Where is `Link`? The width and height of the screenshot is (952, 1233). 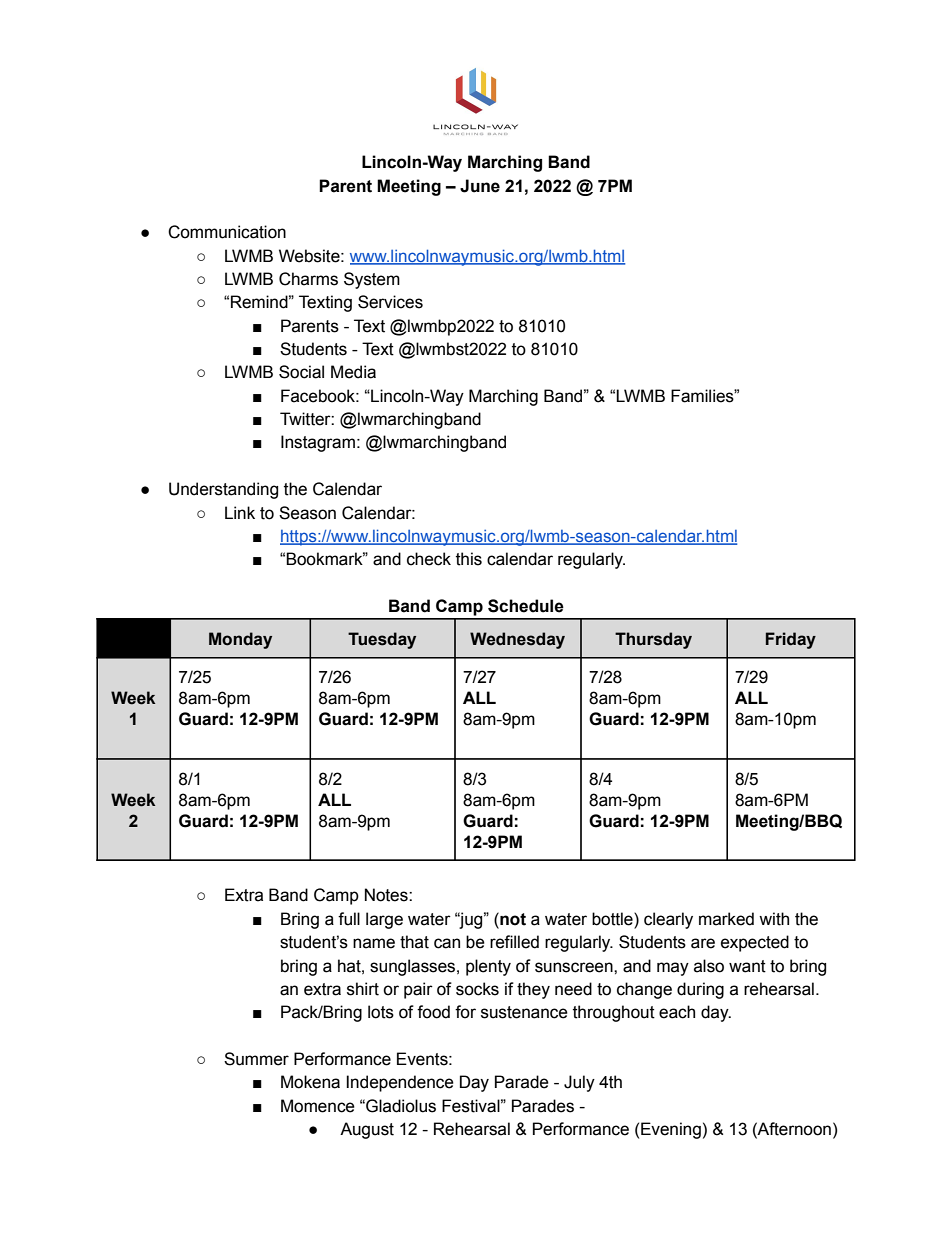
Link is located at coordinates (240, 512).
